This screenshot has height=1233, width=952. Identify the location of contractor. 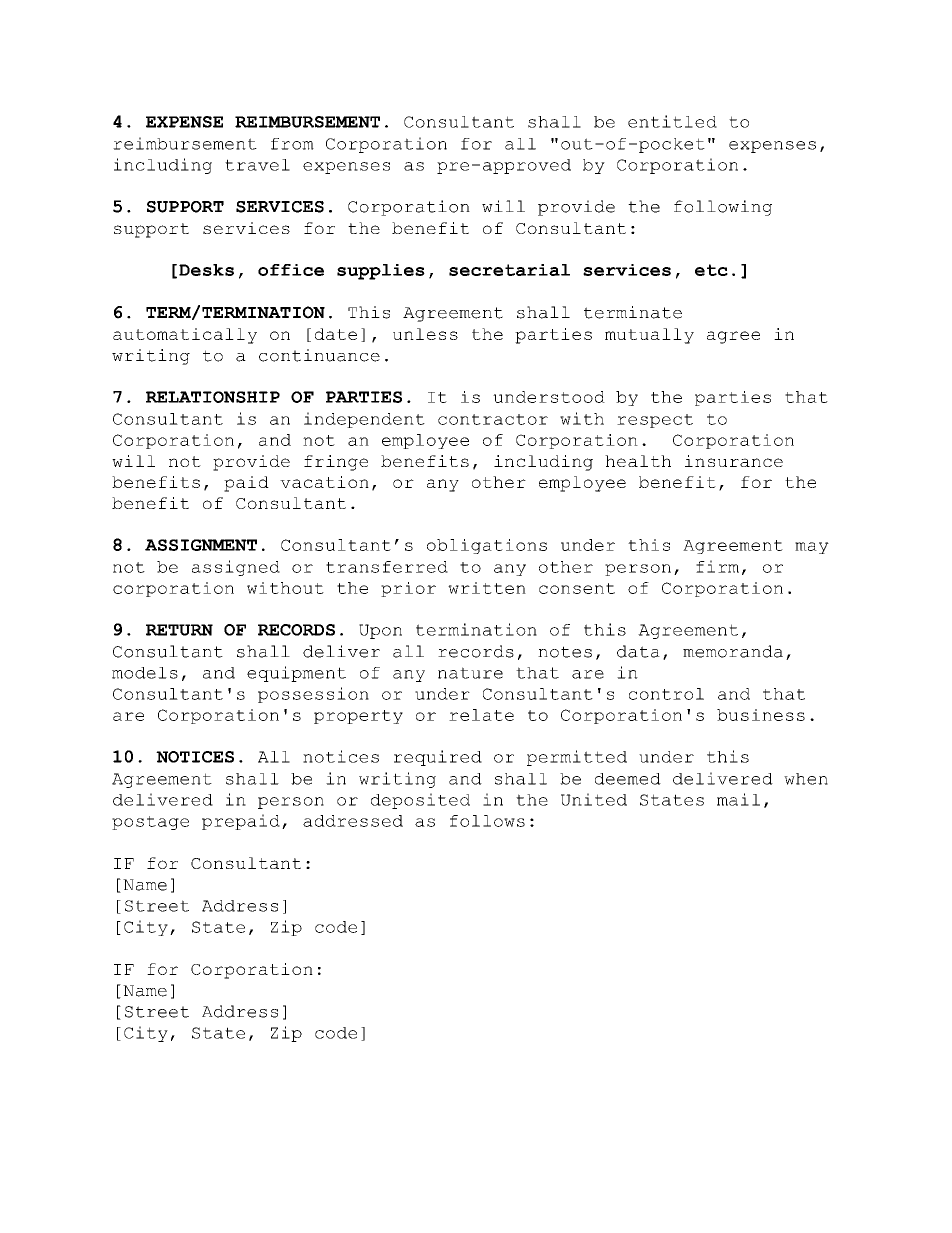
(493, 419).
